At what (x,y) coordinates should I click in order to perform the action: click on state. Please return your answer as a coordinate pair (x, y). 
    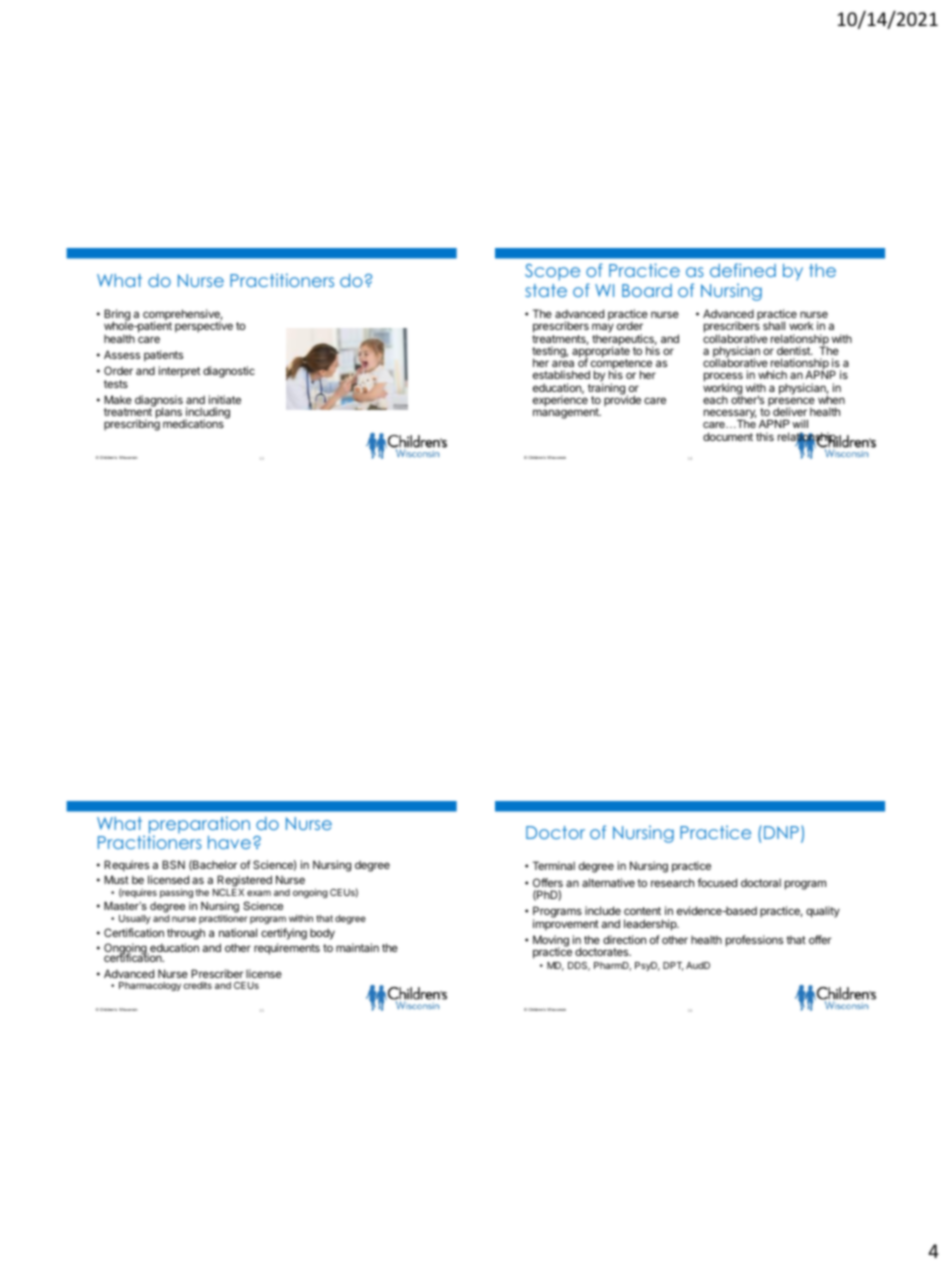
    Looking at the image, I should click on (546, 290).
